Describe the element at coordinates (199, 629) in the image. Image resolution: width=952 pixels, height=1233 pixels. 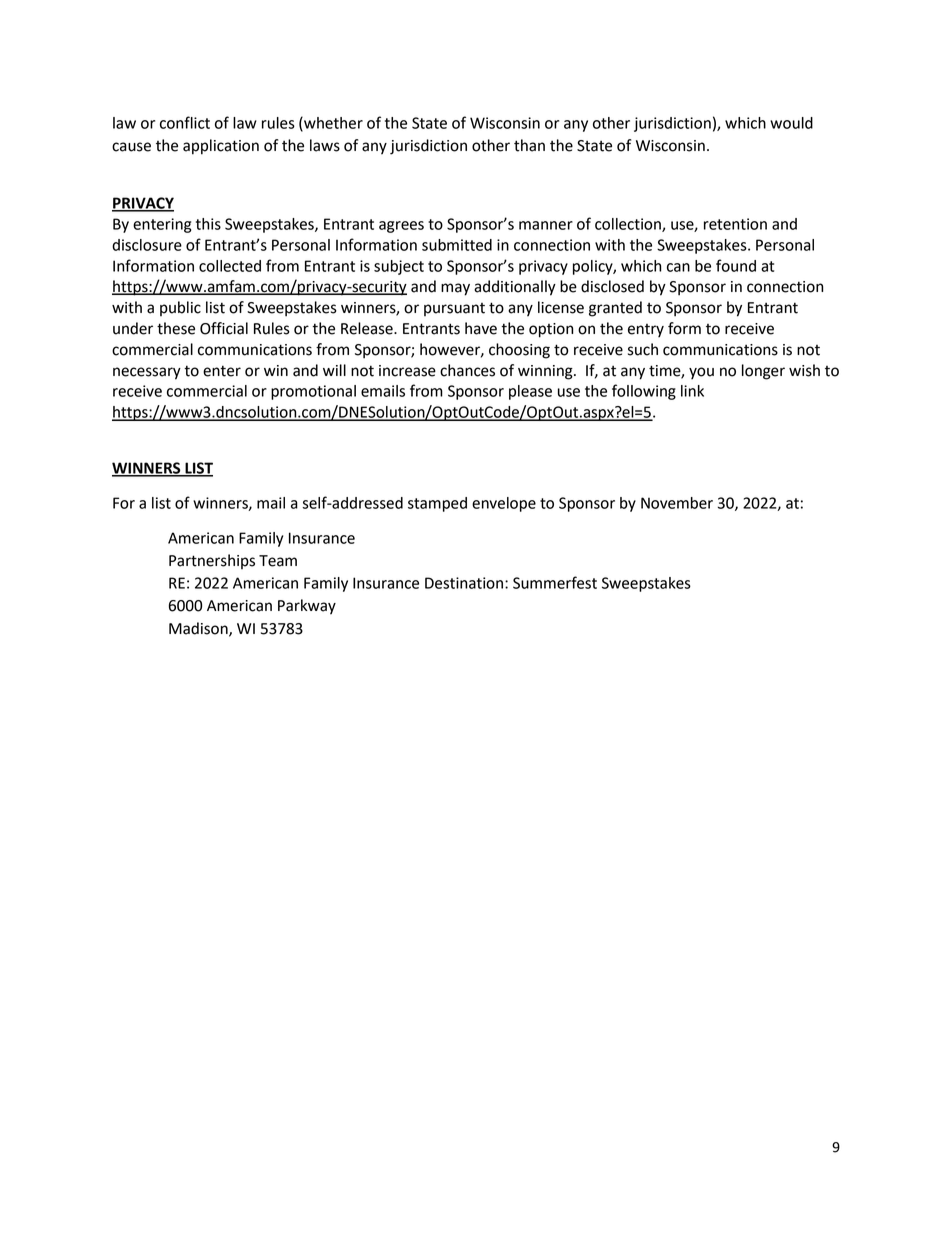
I see `Madison` at that location.
